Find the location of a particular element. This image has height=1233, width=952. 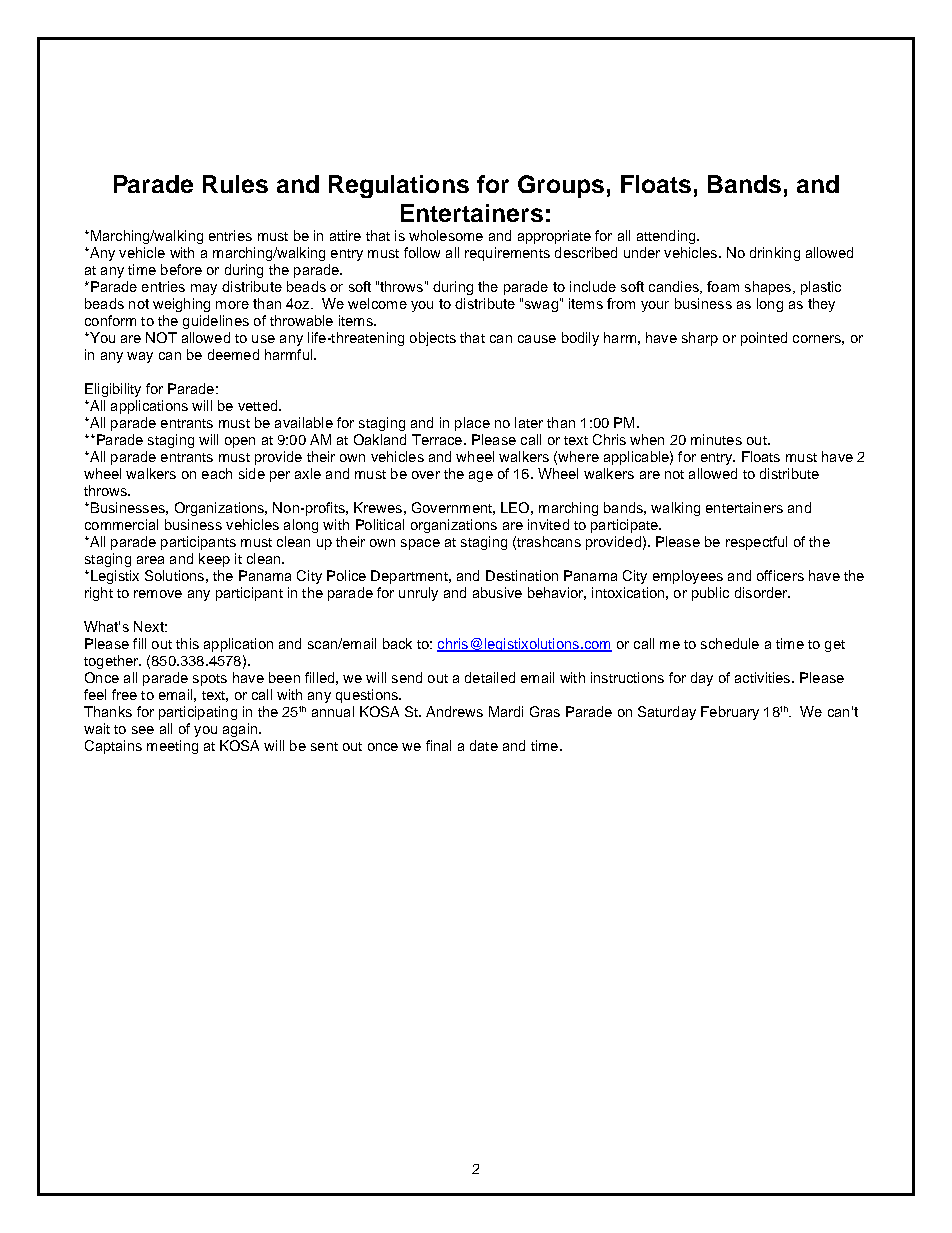

attending is located at coordinates (667, 237).
